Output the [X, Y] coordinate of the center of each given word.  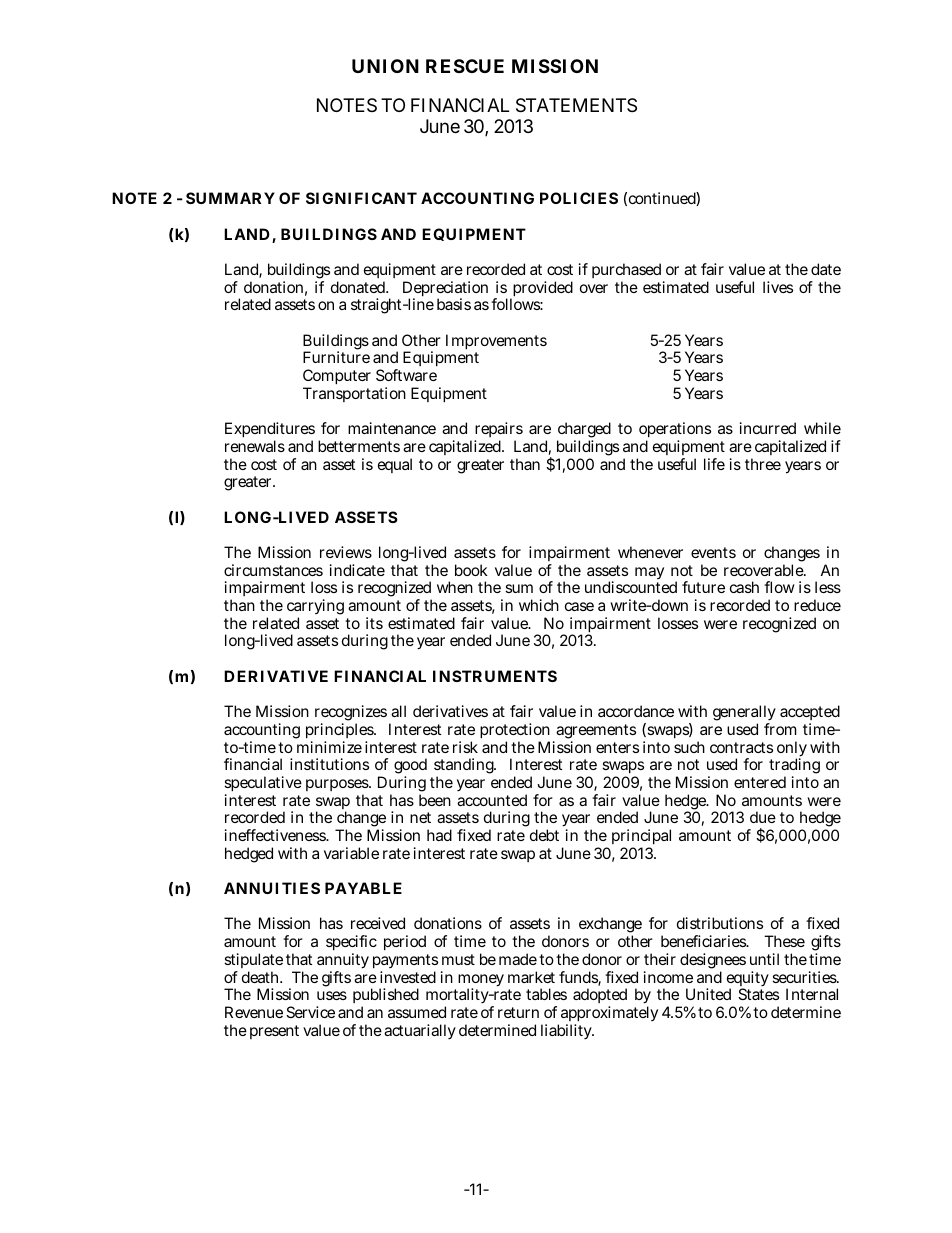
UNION [385, 66]
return [518, 1012]
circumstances [273, 570]
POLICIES [579, 198]
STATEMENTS [576, 105]
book [471, 570]
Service [310, 1012]
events [713, 552]
